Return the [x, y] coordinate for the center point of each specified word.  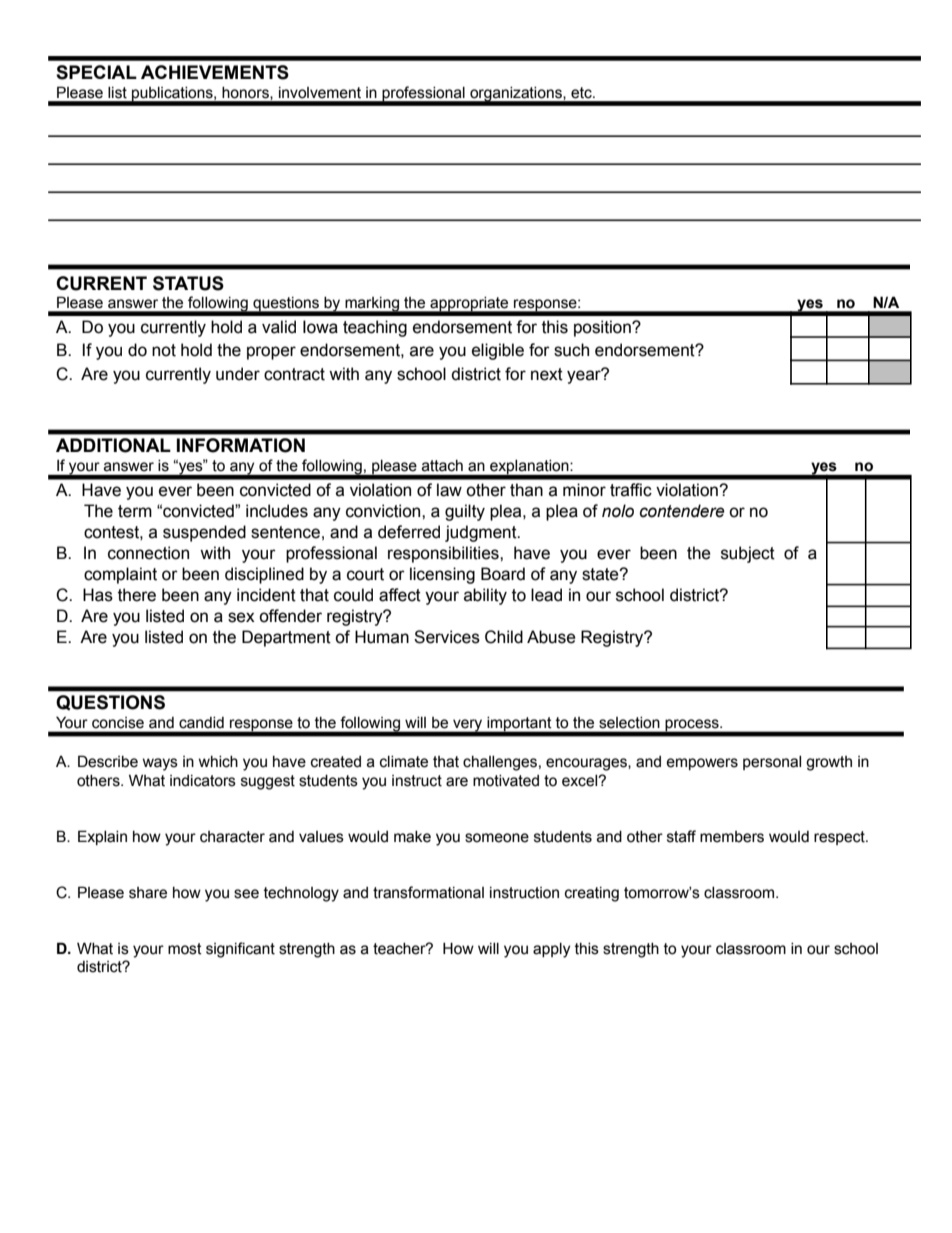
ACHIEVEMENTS [215, 72]
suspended [204, 533]
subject [748, 554]
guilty [465, 512]
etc [582, 93]
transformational [428, 892]
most [185, 949]
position [603, 328]
